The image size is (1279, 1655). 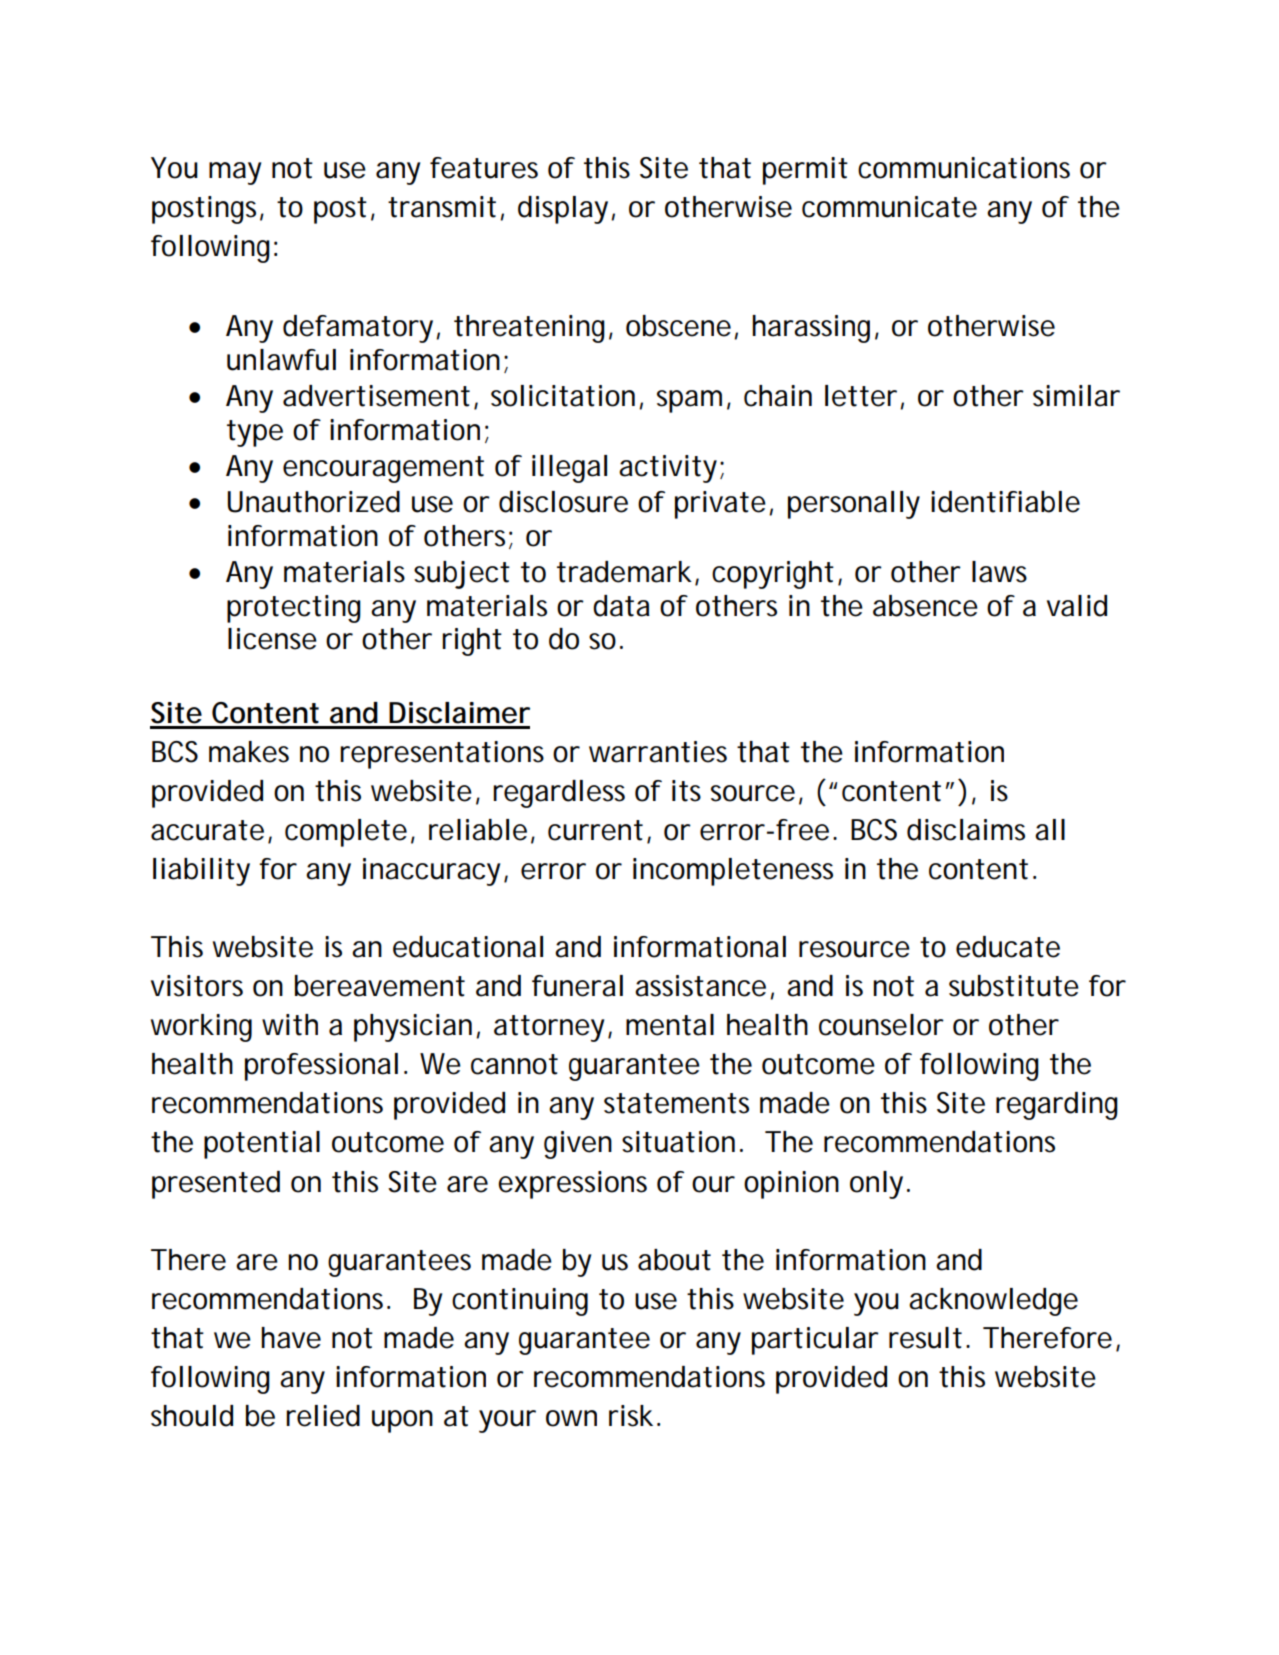 I want to click on communications, so click(x=964, y=168).
